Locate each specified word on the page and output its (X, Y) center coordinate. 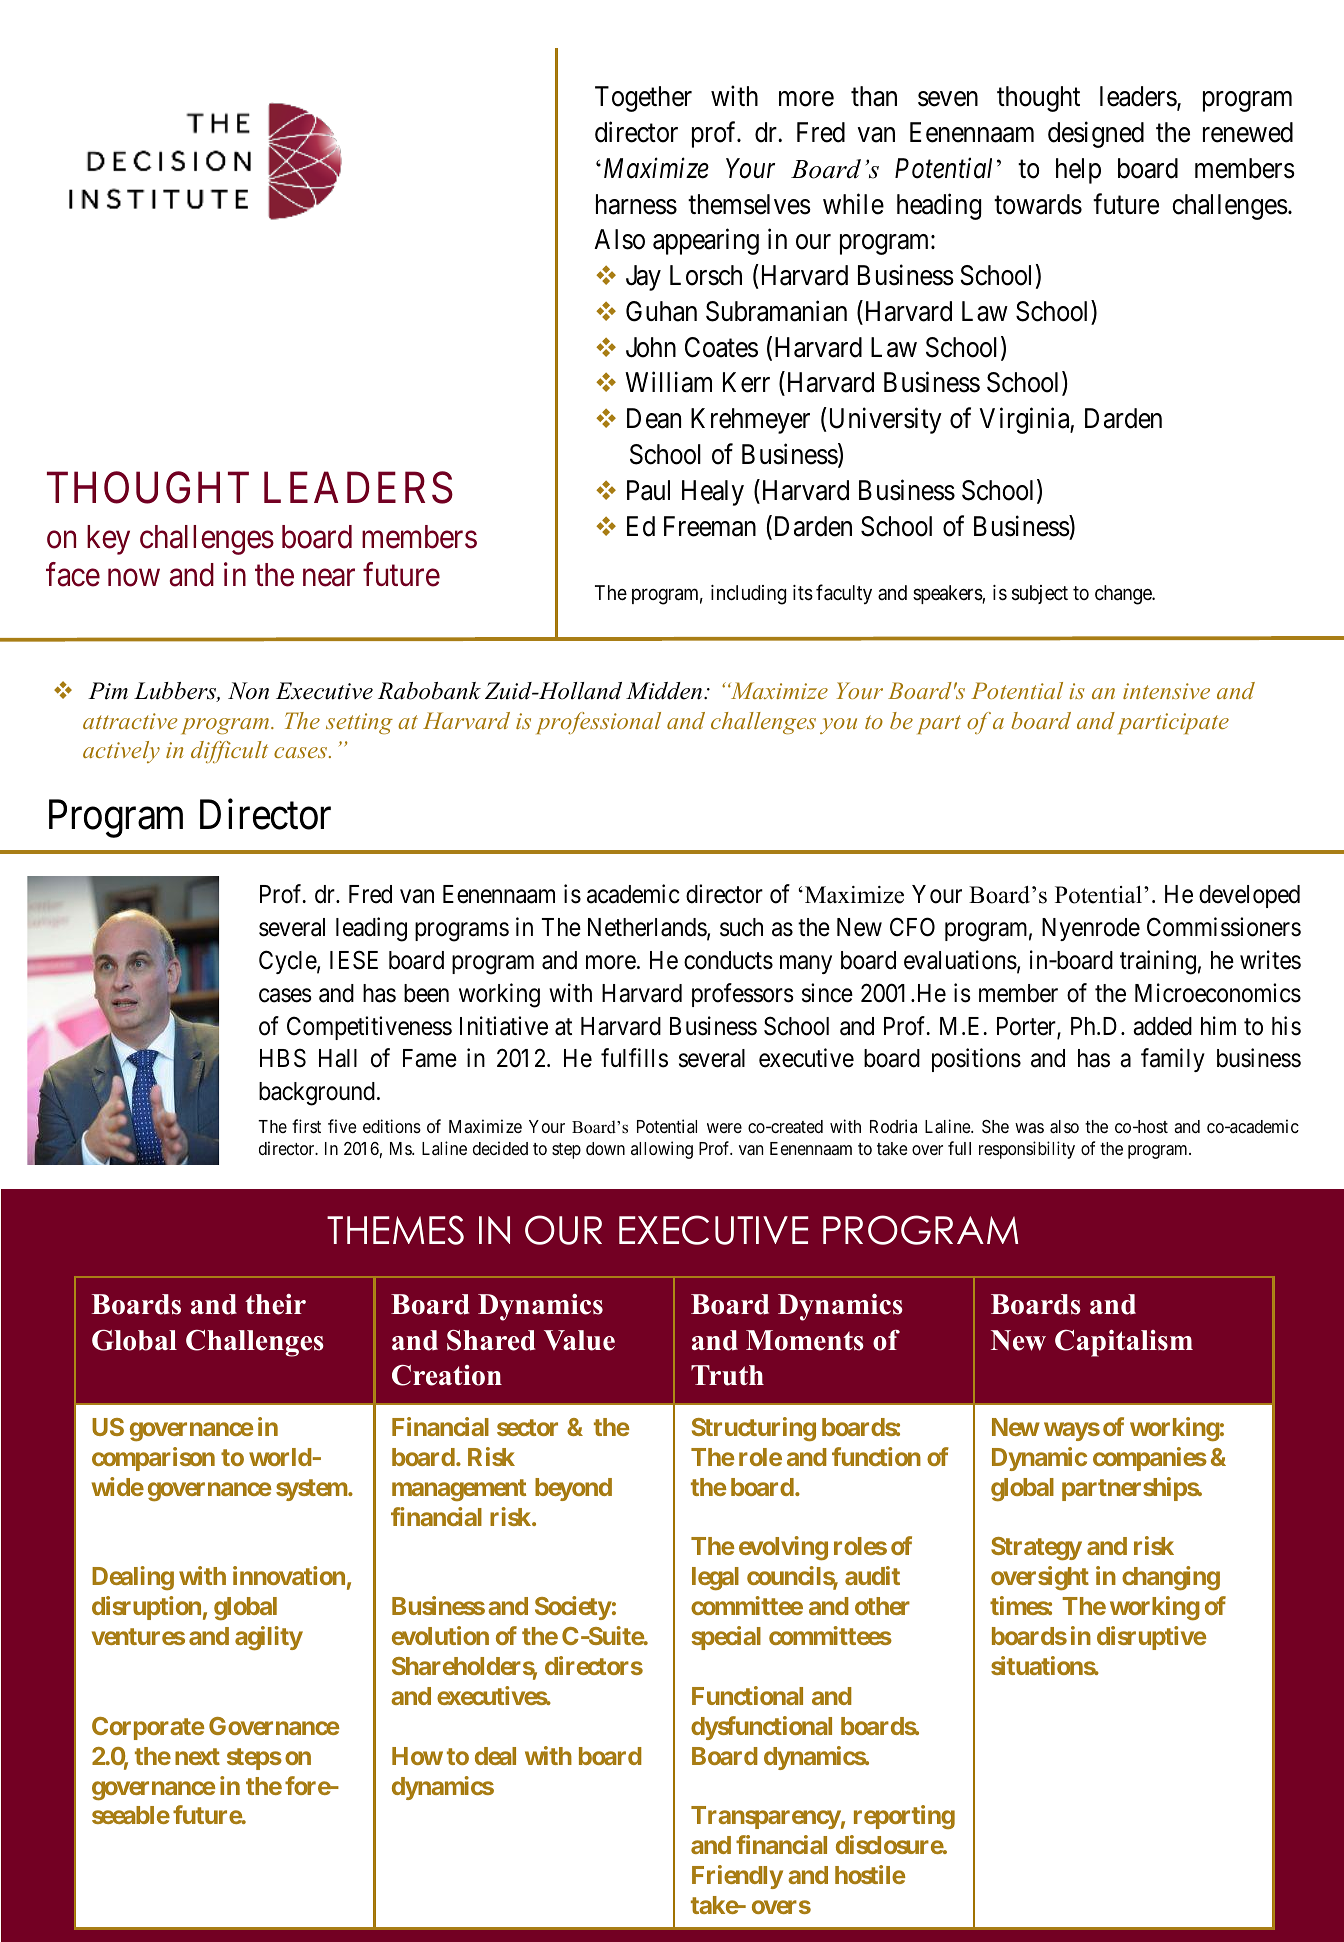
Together (643, 99)
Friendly (737, 1877)
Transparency (766, 1817)
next (197, 1756)
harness (636, 204)
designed (1096, 134)
